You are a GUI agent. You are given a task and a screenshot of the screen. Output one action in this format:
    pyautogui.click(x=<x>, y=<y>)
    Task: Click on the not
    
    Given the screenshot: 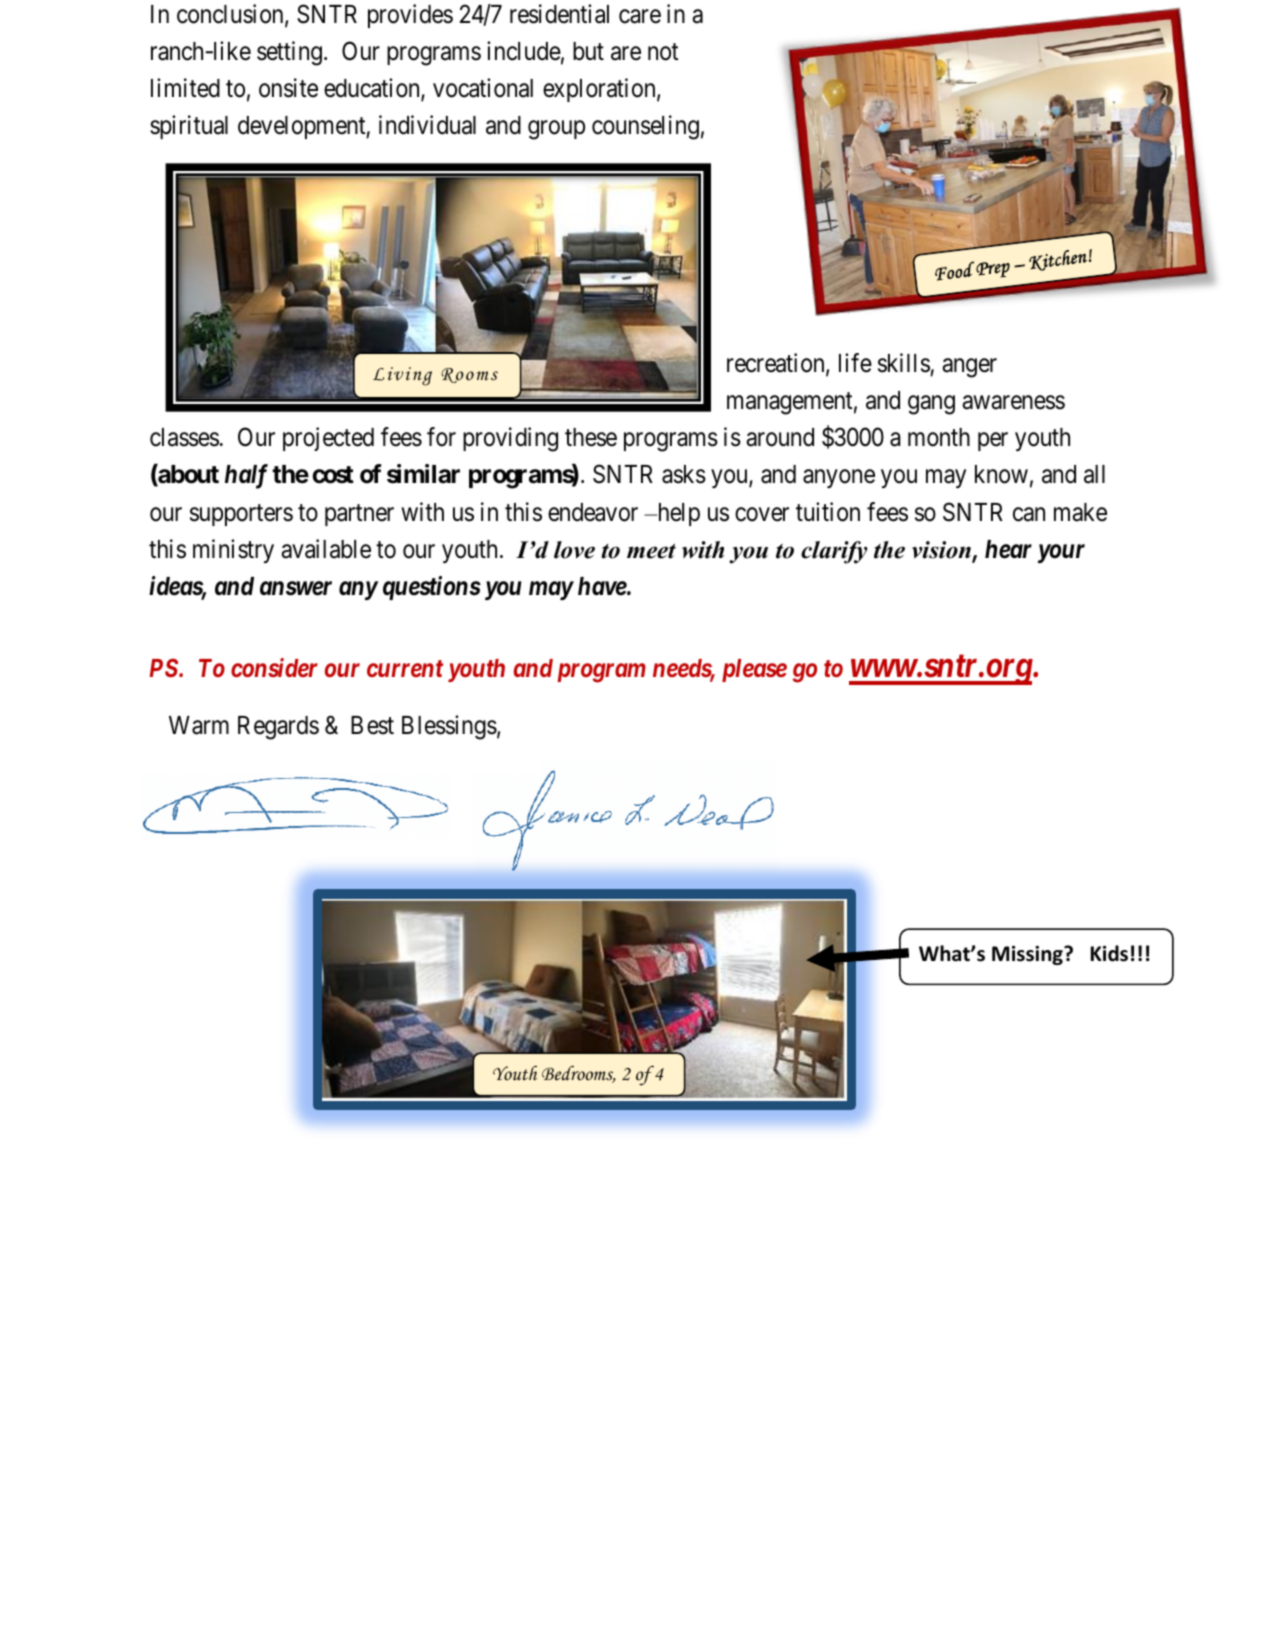 What is the action you would take?
    pyautogui.click(x=663, y=52)
